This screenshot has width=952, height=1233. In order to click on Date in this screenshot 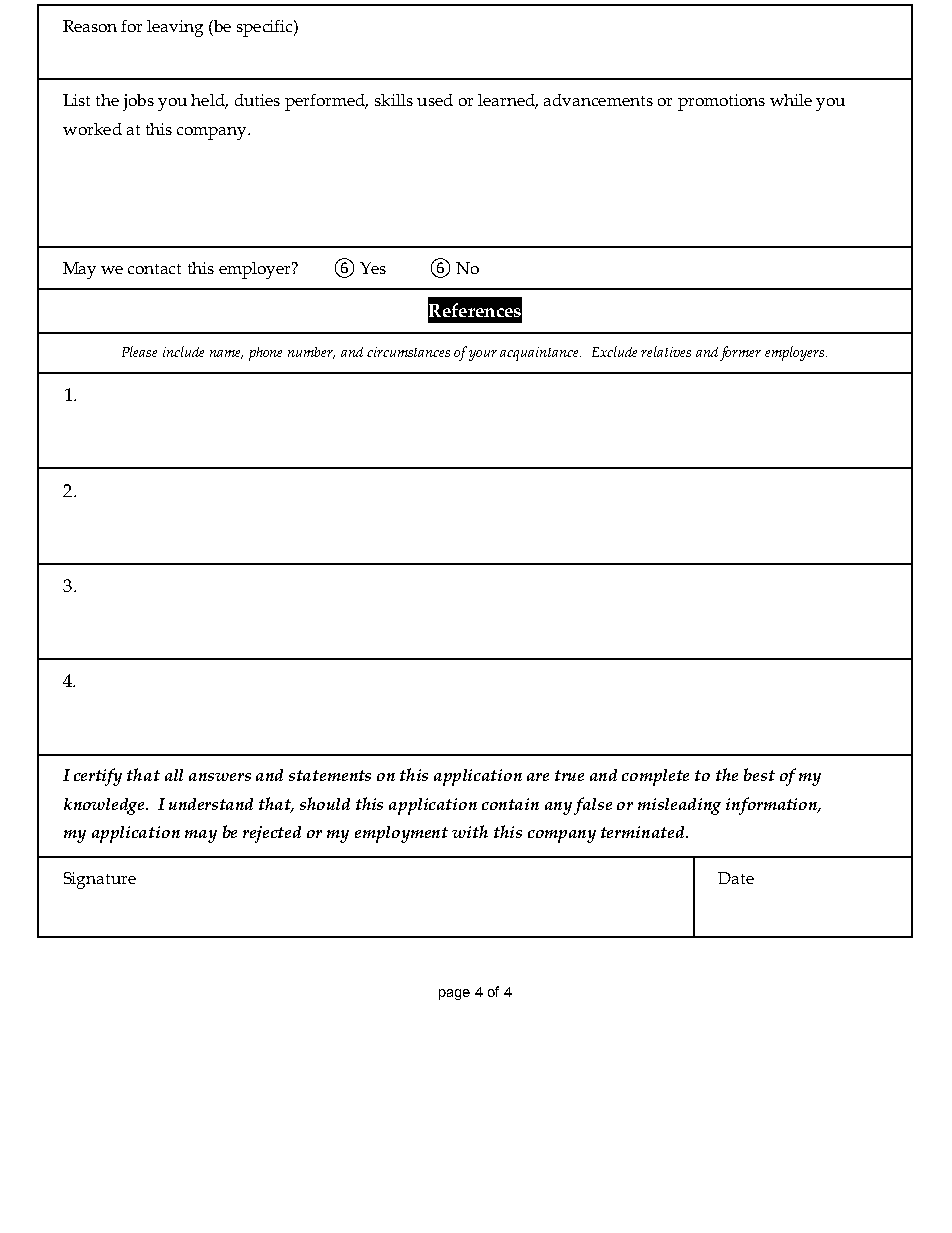, I will do `click(736, 878)`.
